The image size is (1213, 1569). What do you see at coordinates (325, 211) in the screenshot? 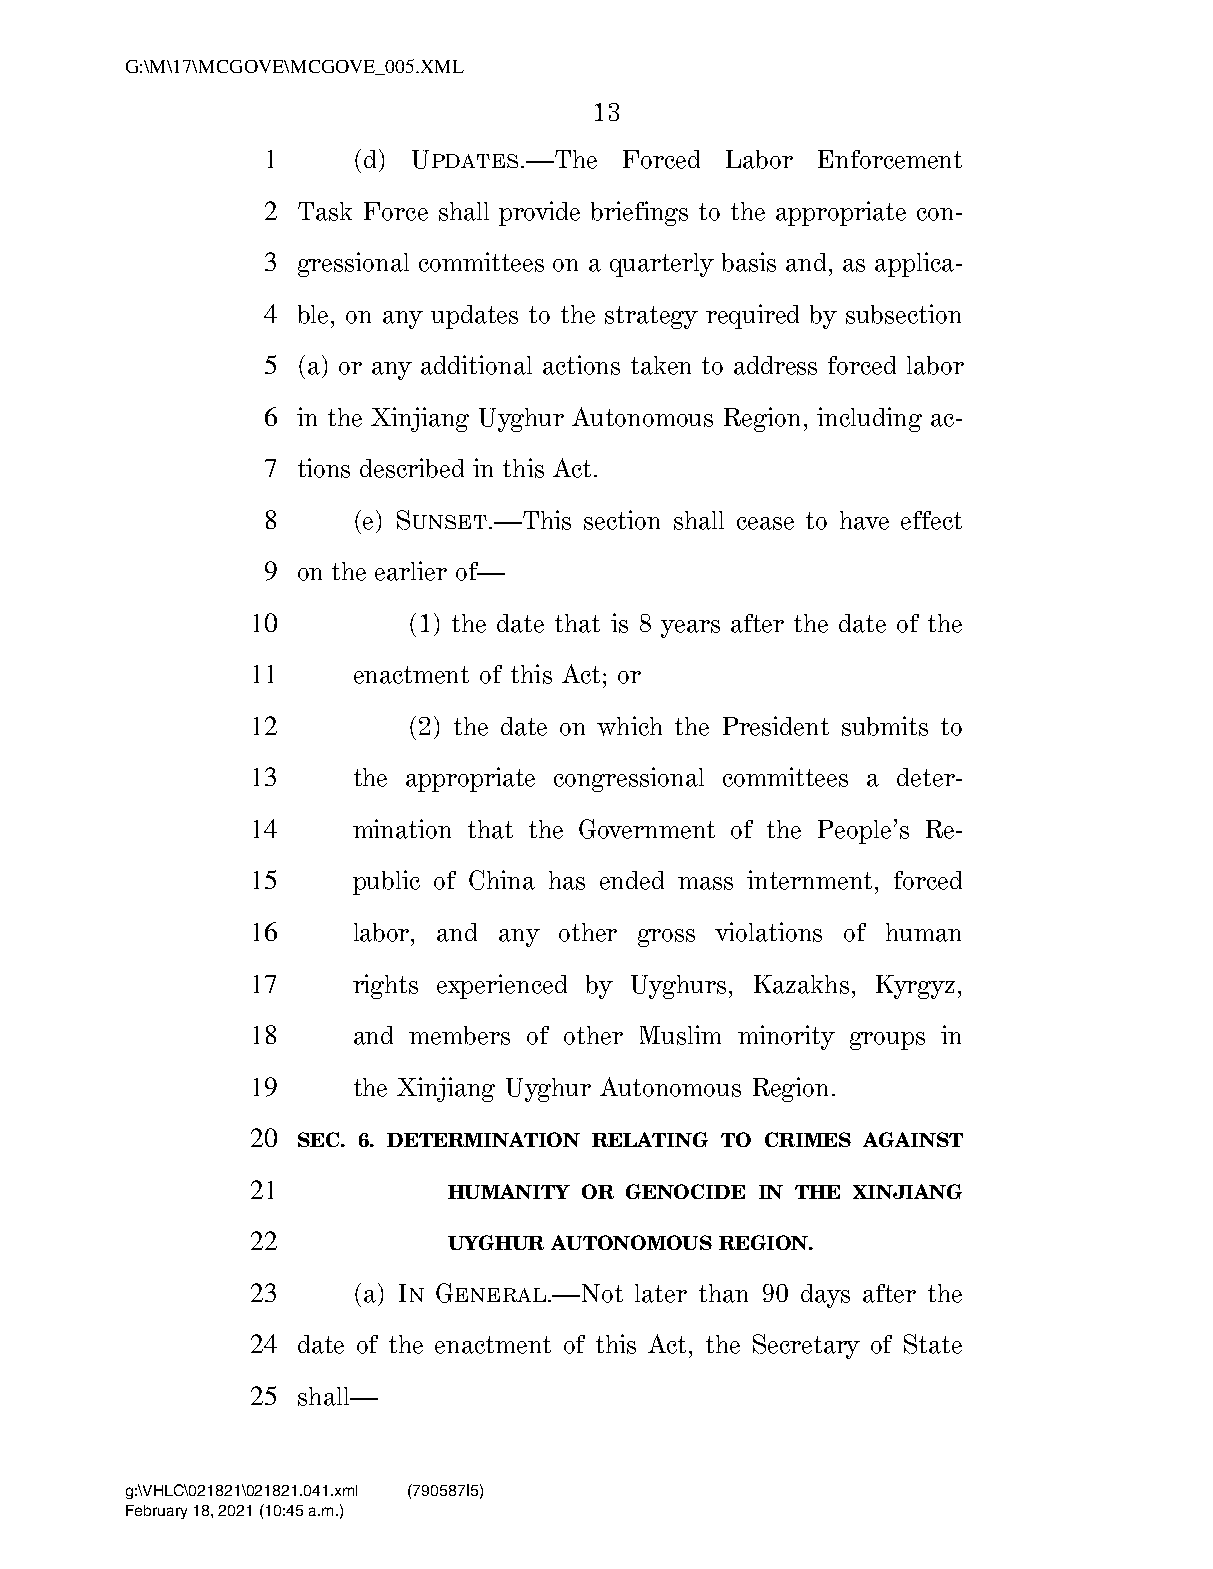
I see `Task` at bounding box center [325, 211].
